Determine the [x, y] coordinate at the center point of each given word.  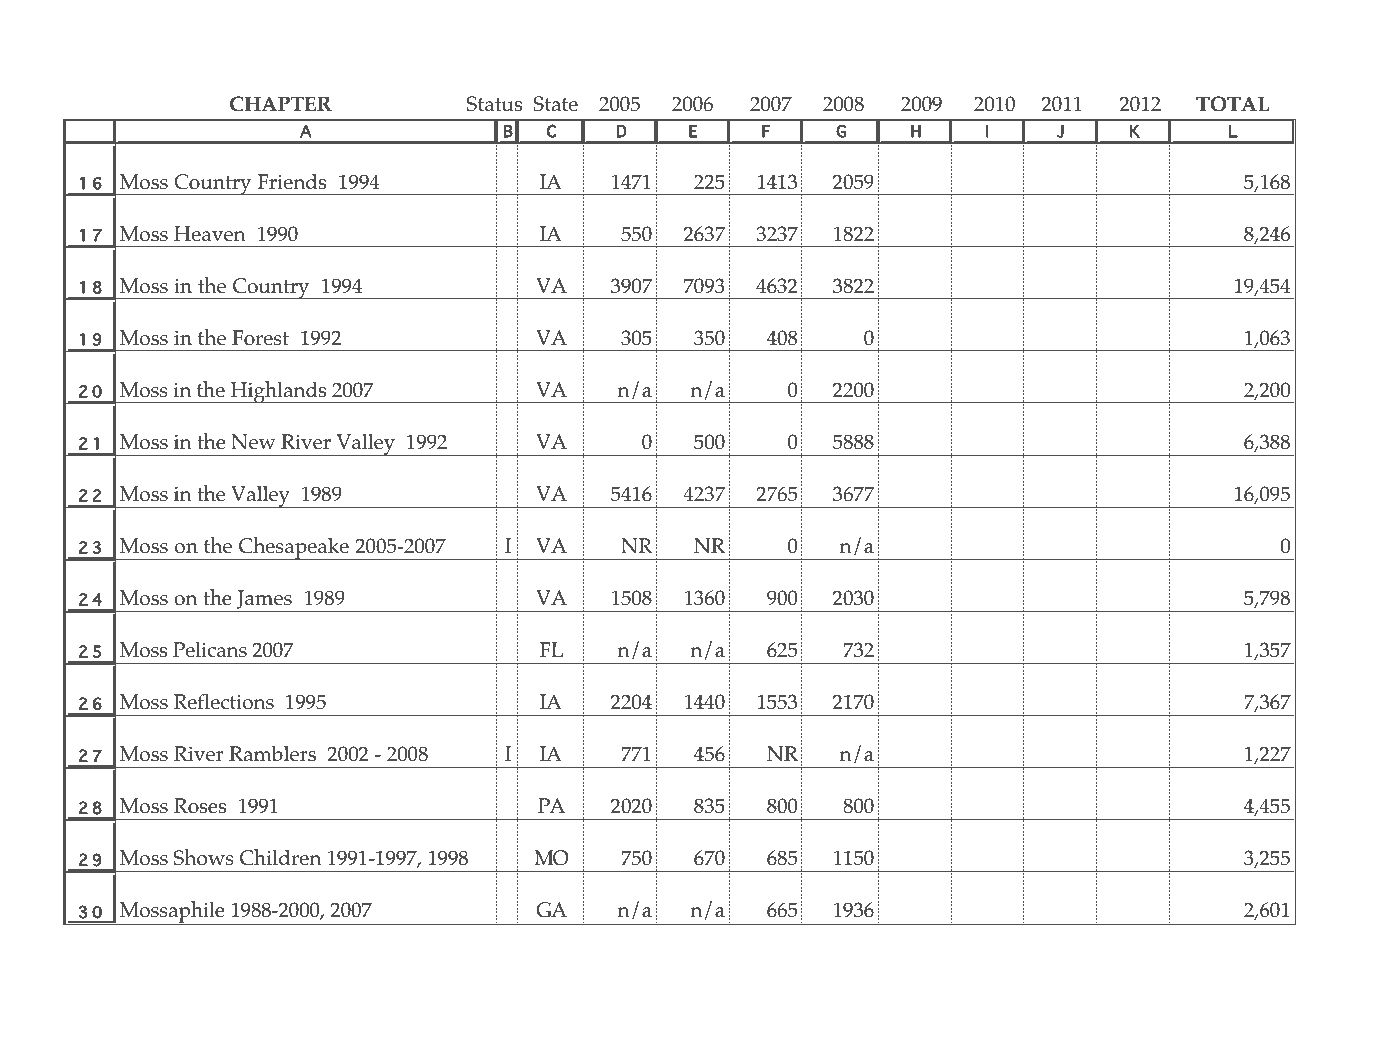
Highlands [278, 392]
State [555, 104]
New [253, 442]
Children [280, 857]
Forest [260, 338]
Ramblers [272, 754]
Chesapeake [294, 548]
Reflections [224, 702]
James [264, 601]
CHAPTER [281, 104]
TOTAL [1232, 104]
